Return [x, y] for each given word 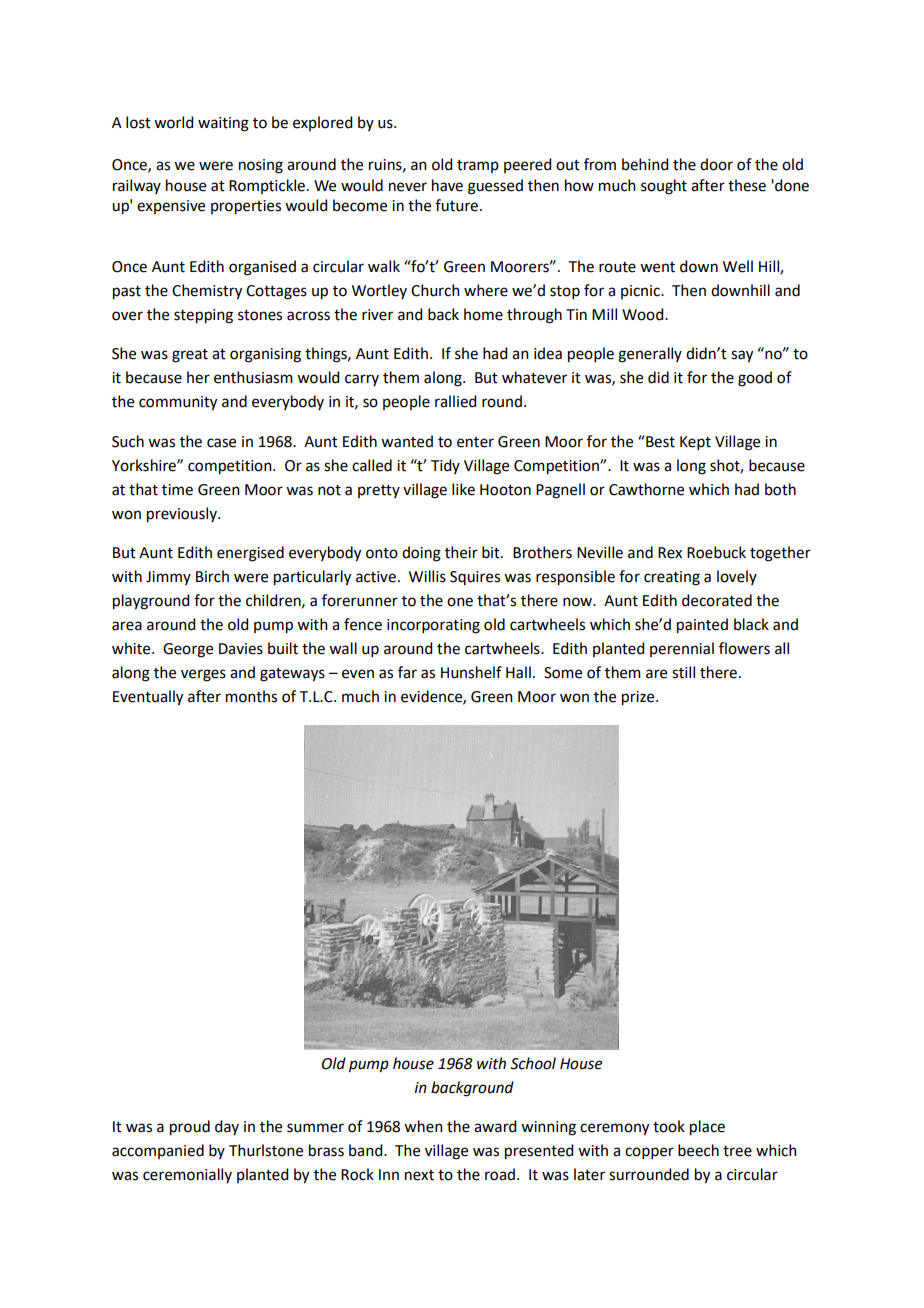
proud [190, 1128]
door [716, 164]
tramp [478, 166]
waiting [223, 124]
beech [698, 1150]
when [423, 1126]
